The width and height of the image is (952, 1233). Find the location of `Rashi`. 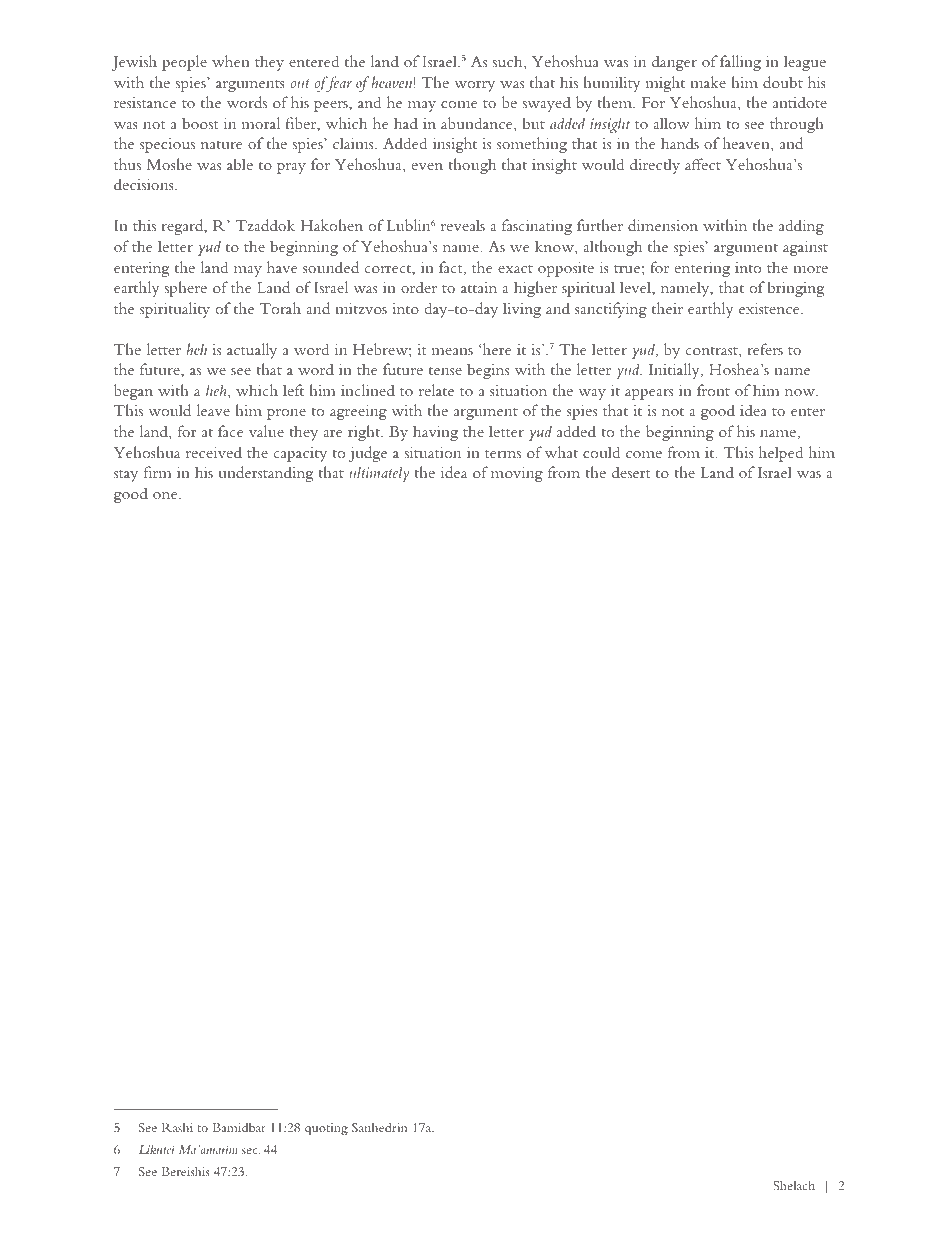

Rashi is located at coordinates (177, 1127).
